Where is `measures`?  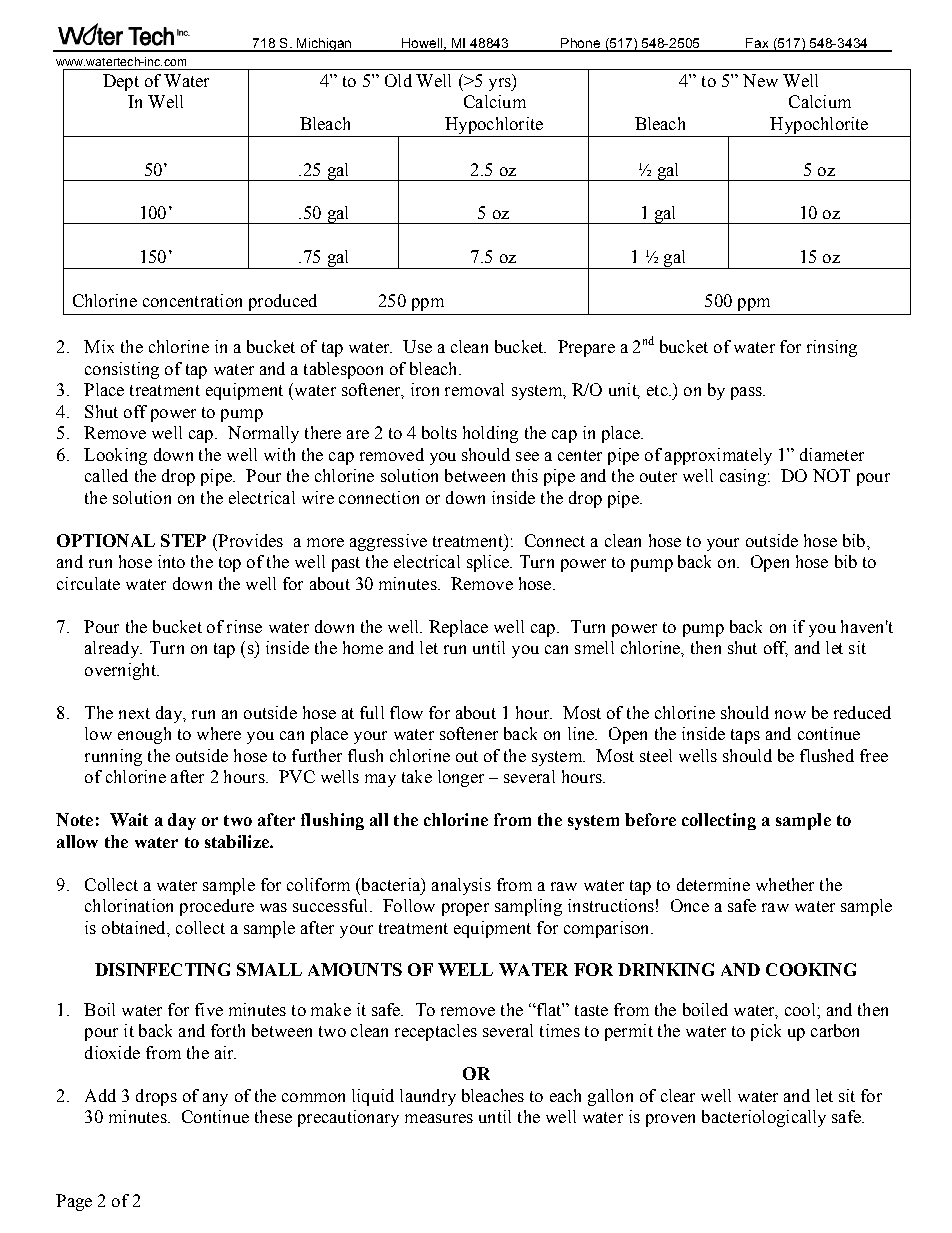
measures is located at coordinates (439, 1118).
